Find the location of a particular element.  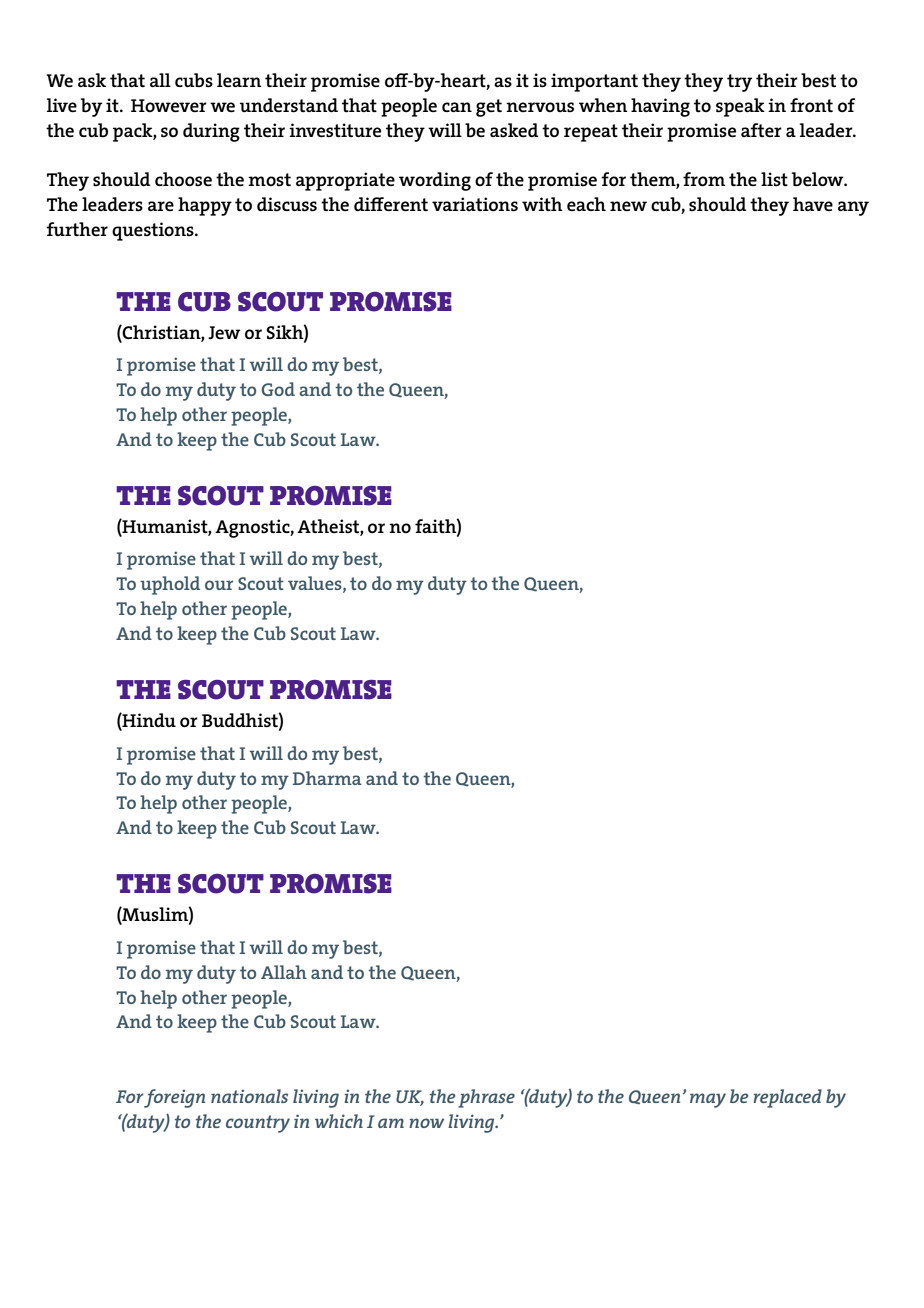

uphold is located at coordinates (170, 585).
